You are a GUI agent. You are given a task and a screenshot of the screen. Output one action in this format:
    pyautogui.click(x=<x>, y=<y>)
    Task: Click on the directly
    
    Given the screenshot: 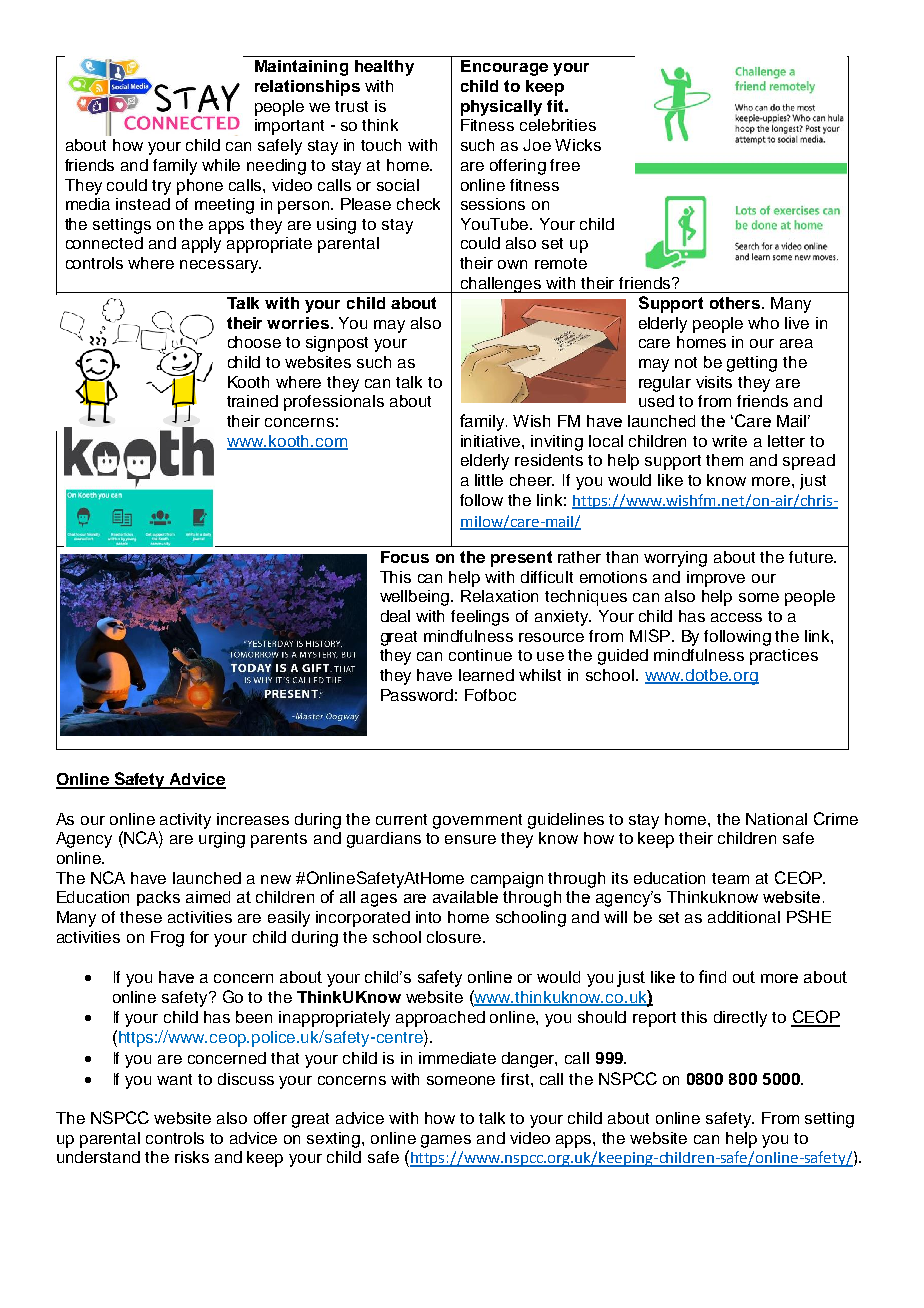 What is the action you would take?
    pyautogui.click(x=740, y=1019)
